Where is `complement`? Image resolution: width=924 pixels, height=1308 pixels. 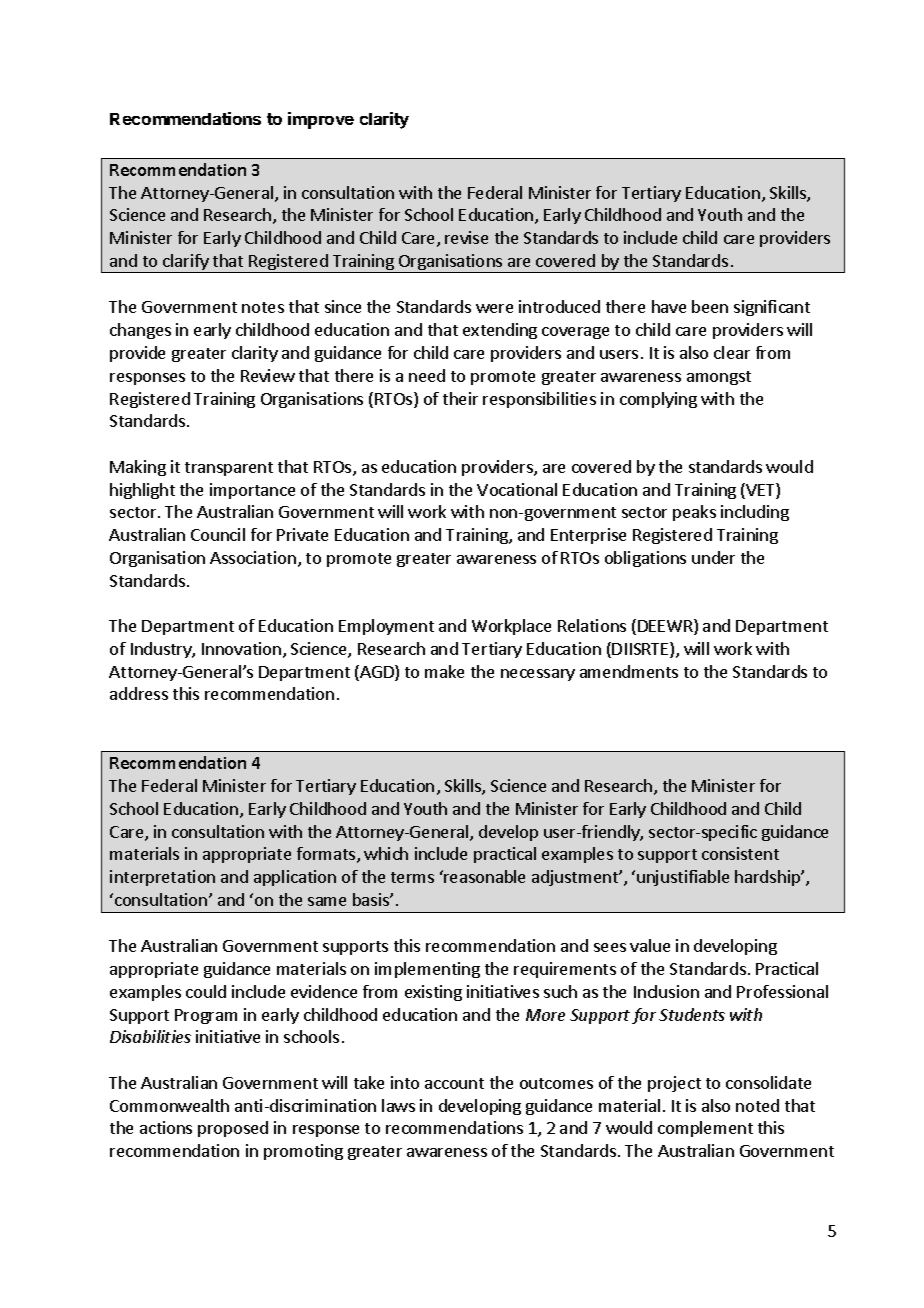
complement is located at coordinates (705, 1129).
